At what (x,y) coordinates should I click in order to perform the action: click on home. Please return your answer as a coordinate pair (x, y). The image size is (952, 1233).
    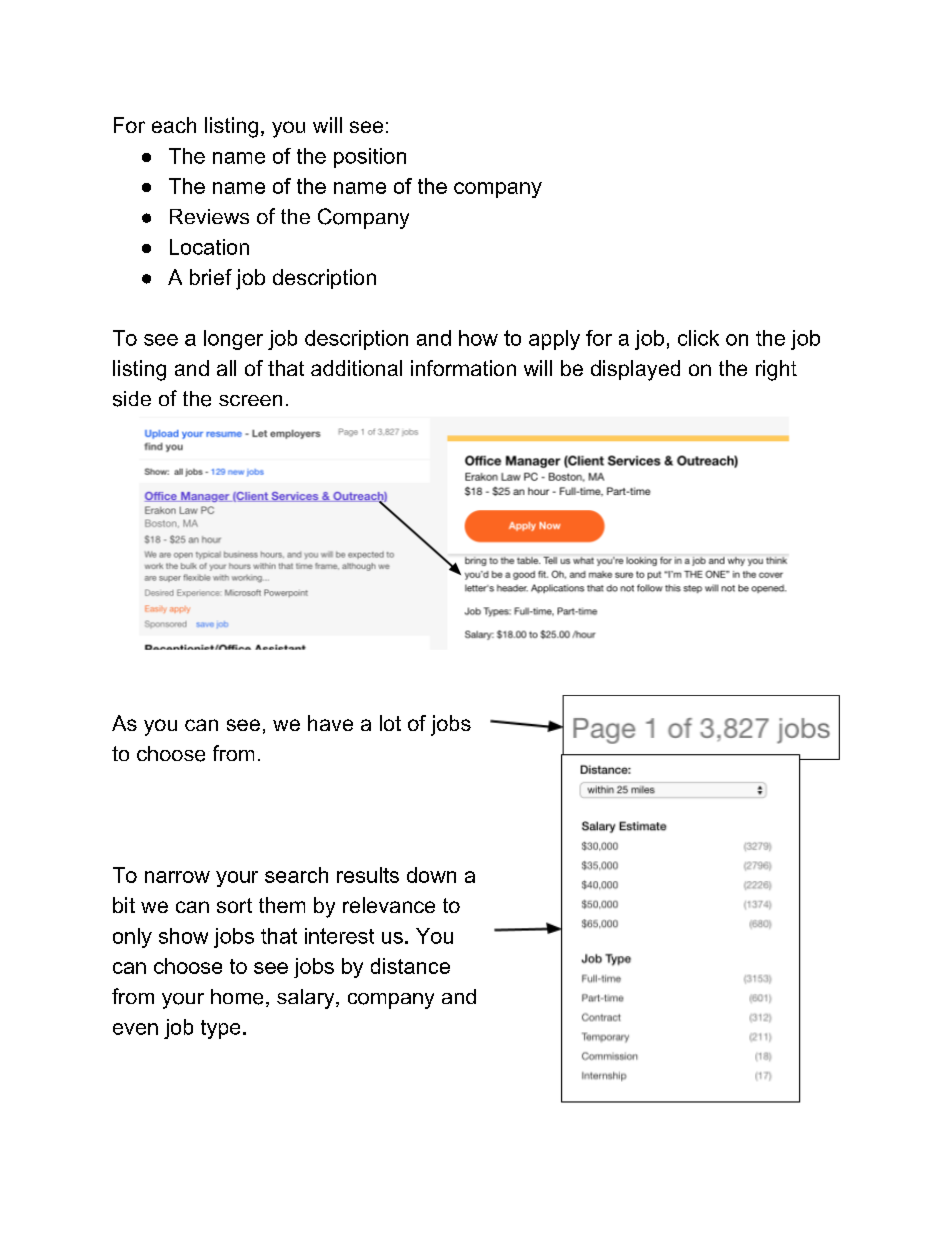
    Looking at the image, I should click on (237, 997).
